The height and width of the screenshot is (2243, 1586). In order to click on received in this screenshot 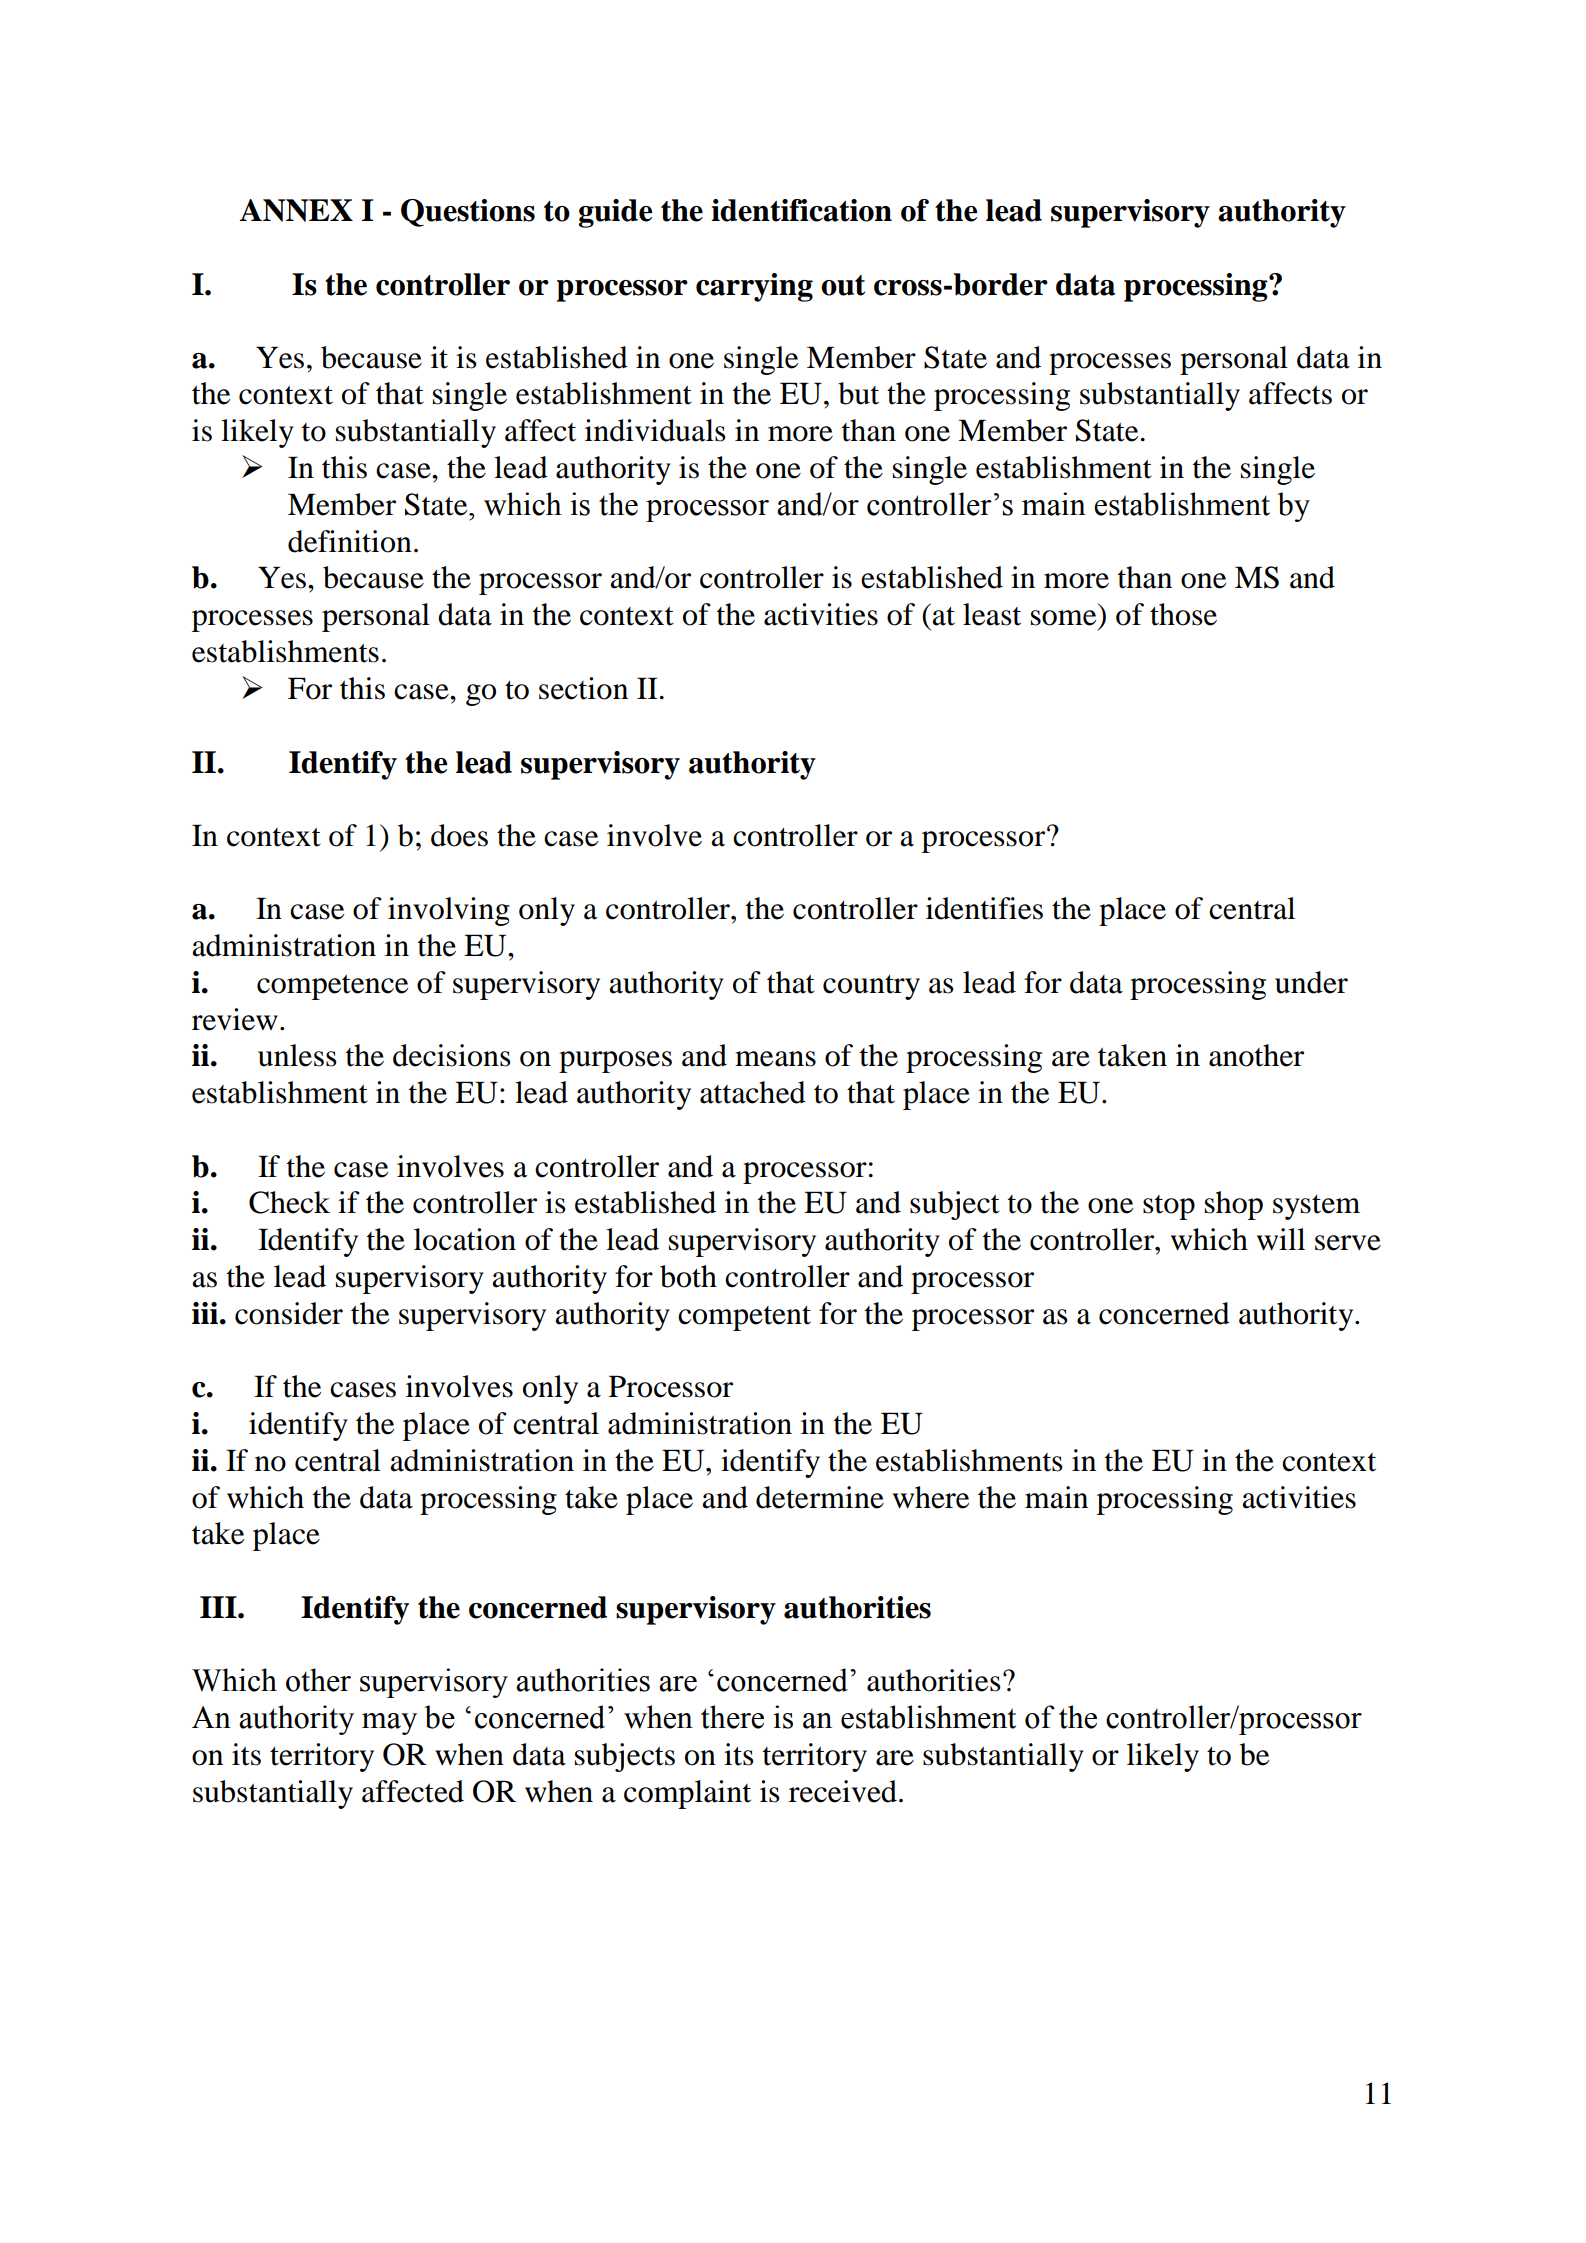, I will do `click(843, 1791)`.
